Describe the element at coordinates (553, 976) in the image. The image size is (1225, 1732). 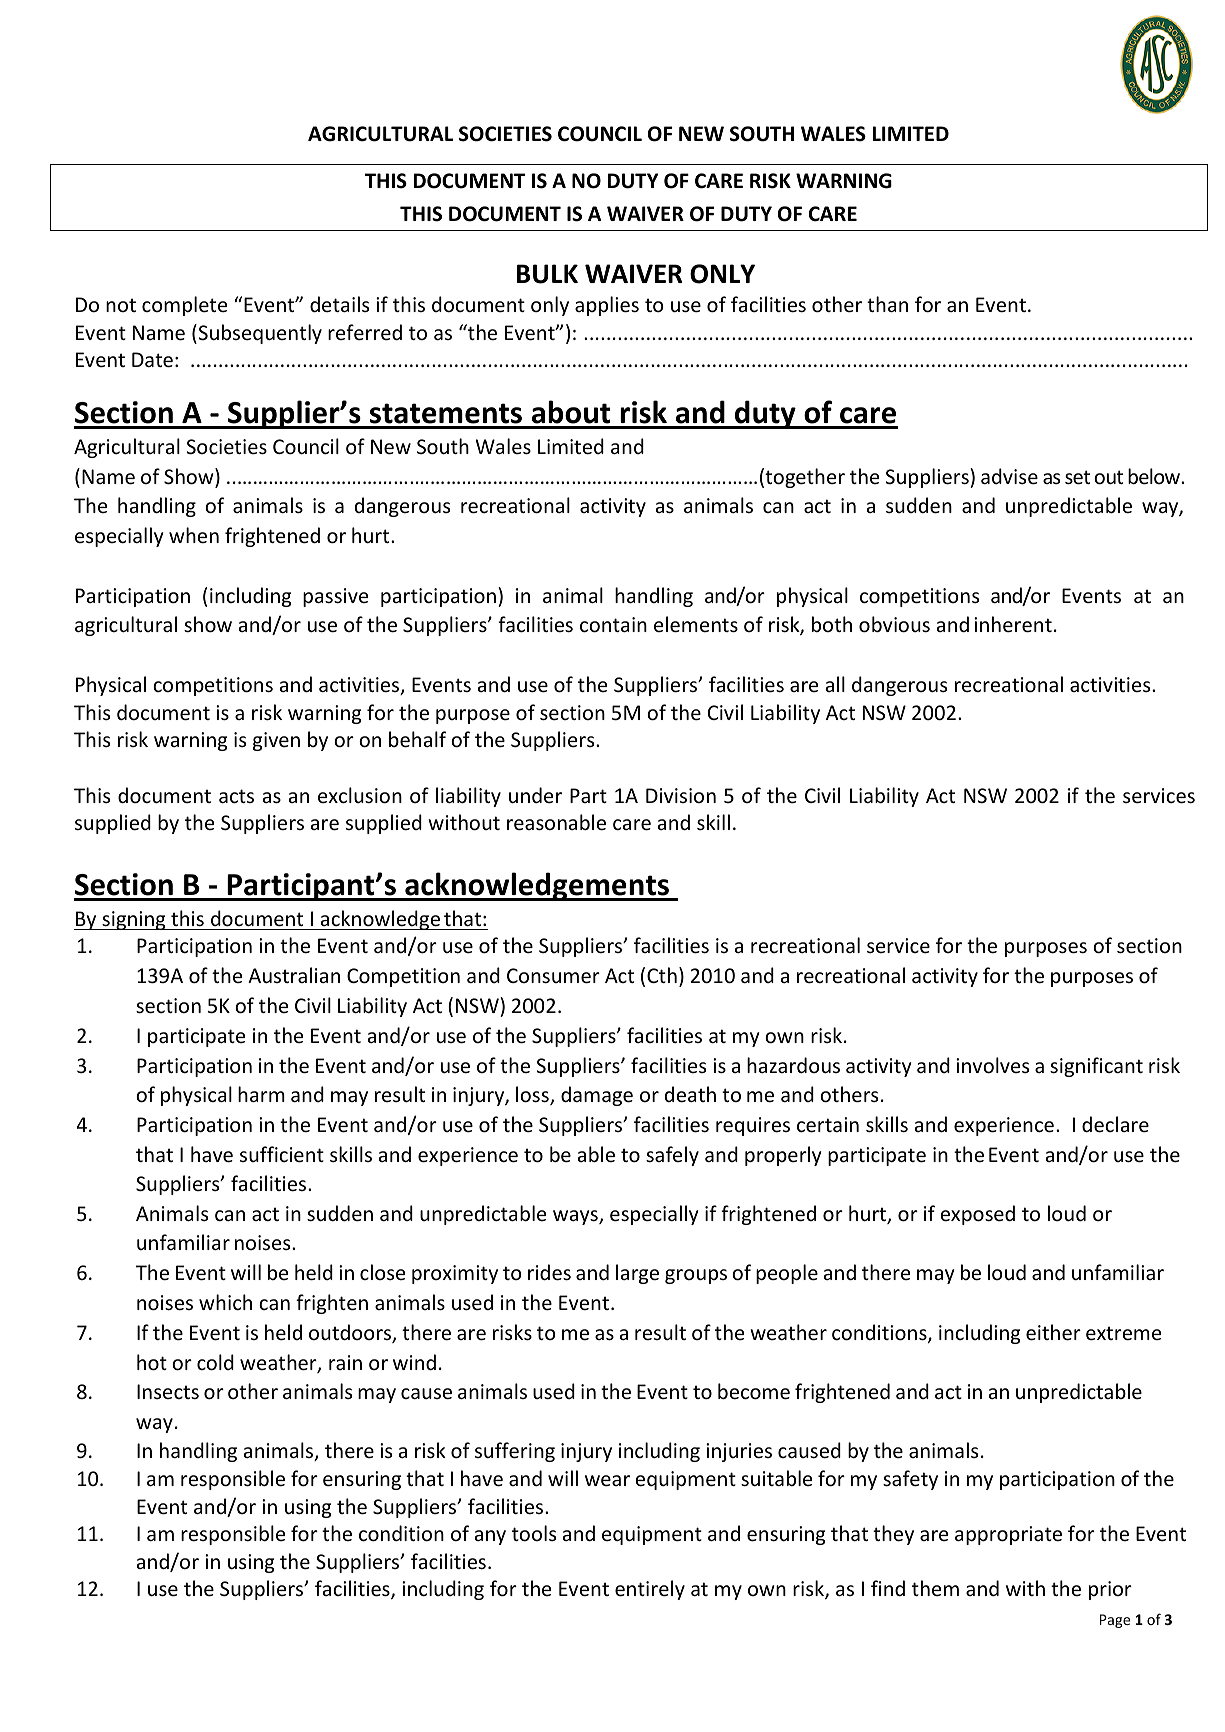
I see `Consumer` at that location.
